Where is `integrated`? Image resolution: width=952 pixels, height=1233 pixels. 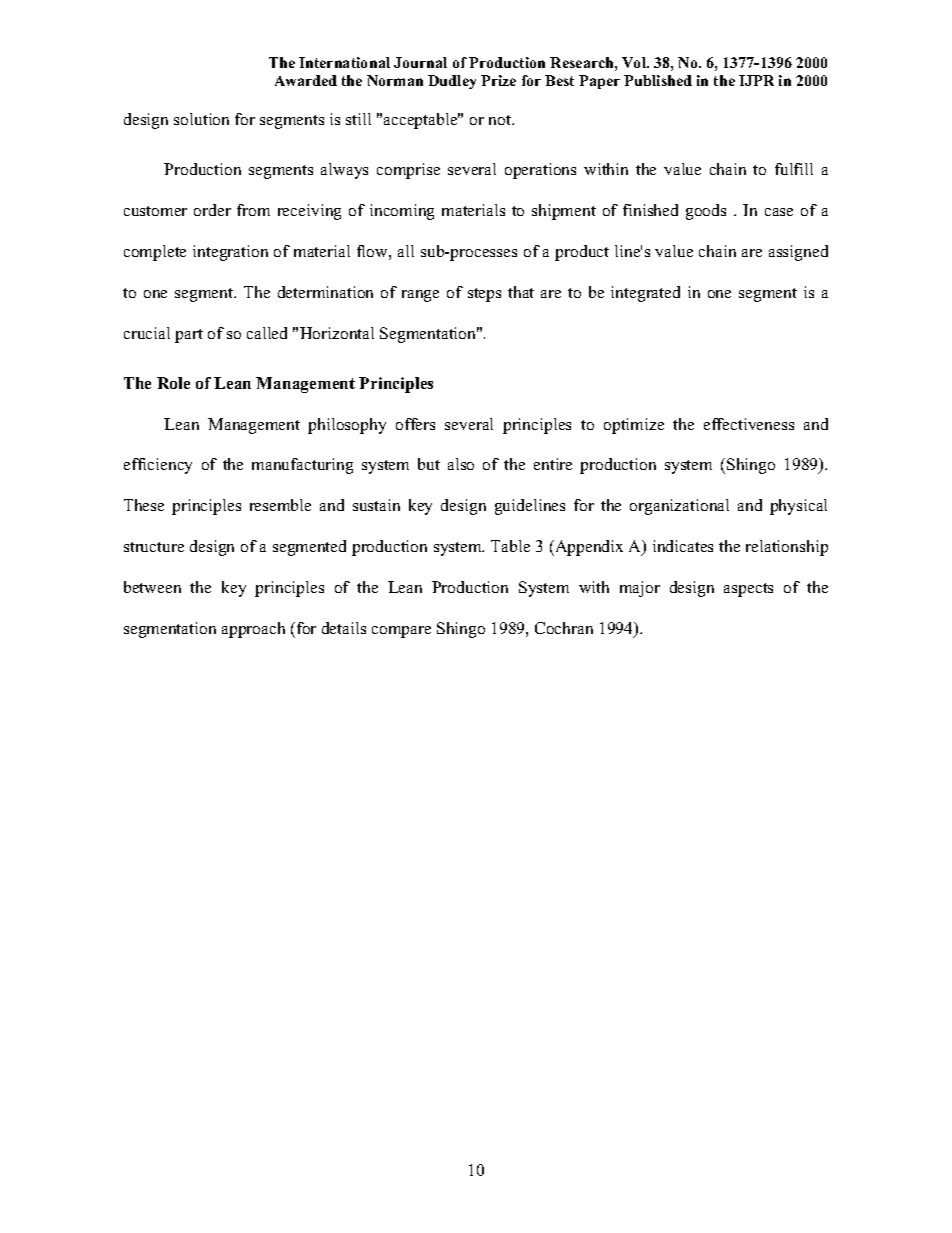 integrated is located at coordinates (645, 294).
